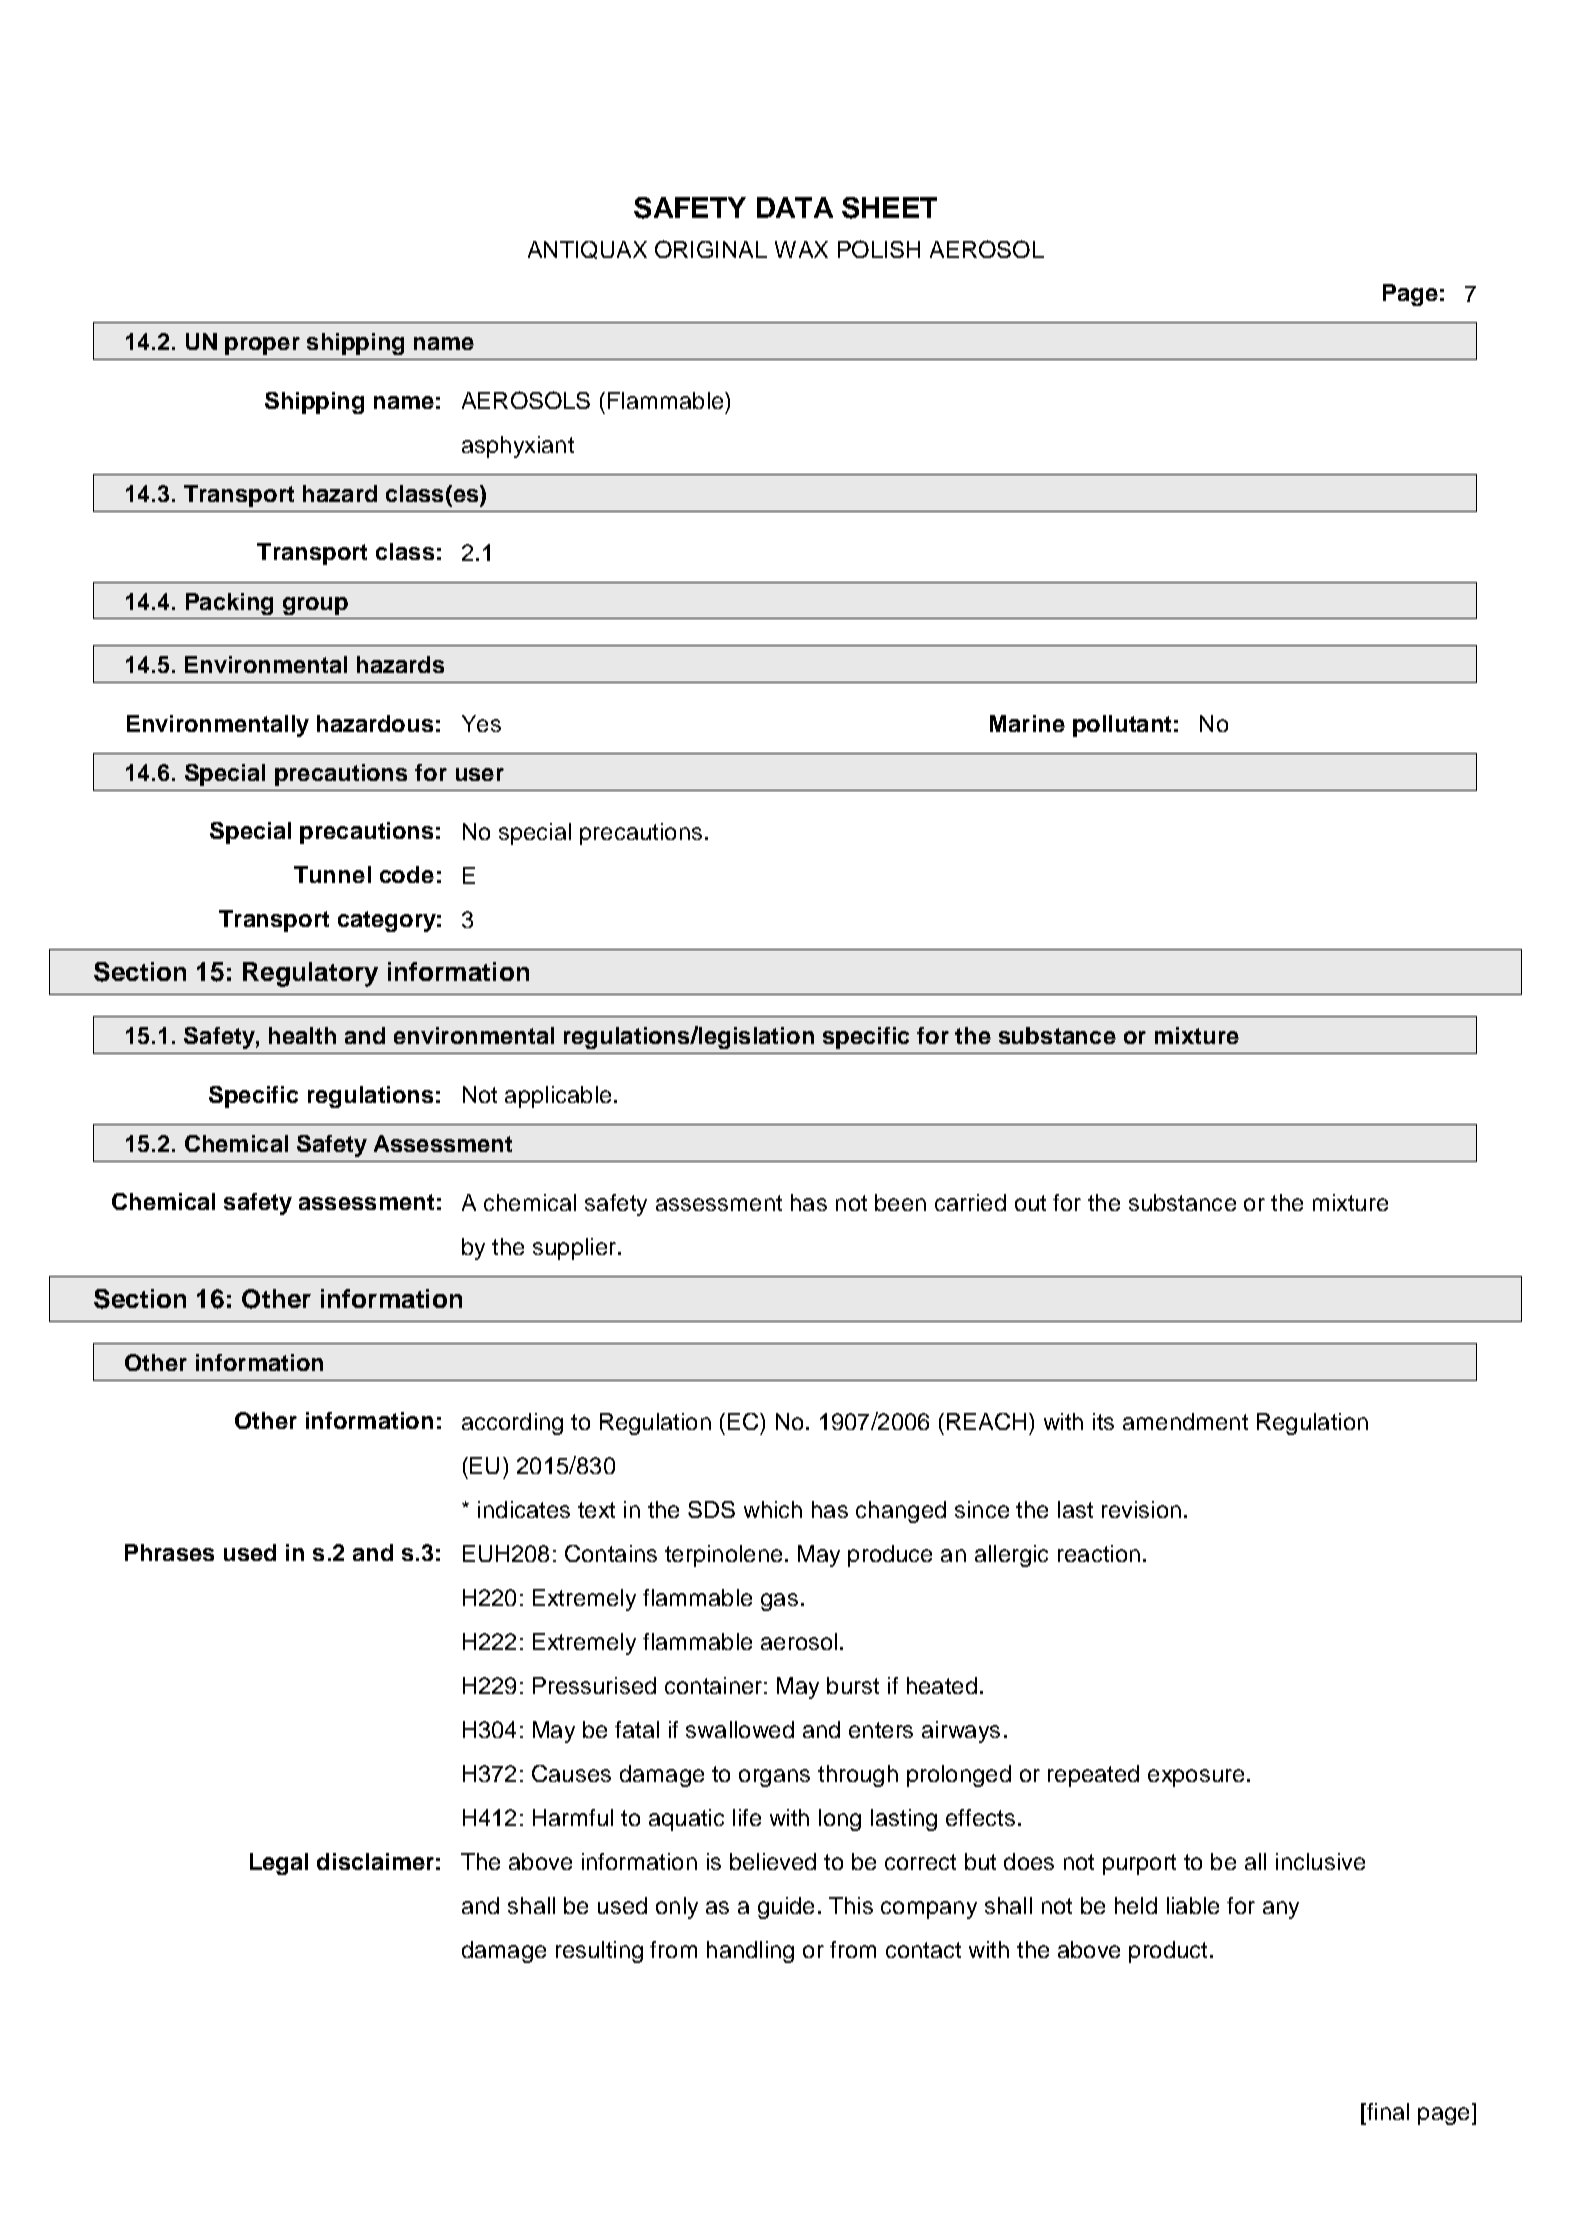 This image has height=2222, width=1570. I want to click on resulting, so click(599, 1952).
